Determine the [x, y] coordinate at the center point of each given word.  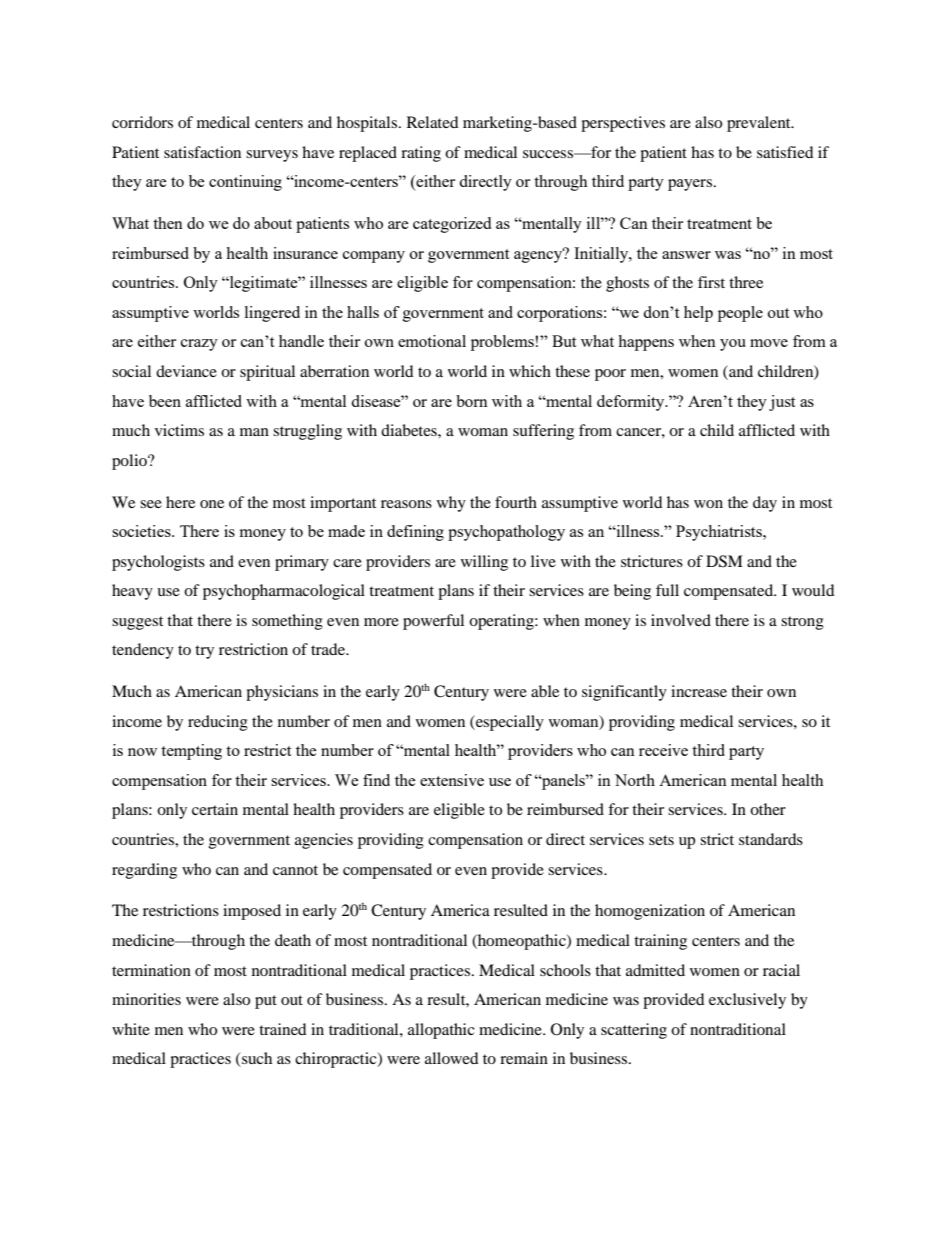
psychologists [158, 563]
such [256, 1059]
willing [484, 563]
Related [433, 122]
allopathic [441, 1031]
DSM [724, 561]
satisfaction [202, 152]
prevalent [760, 124]
